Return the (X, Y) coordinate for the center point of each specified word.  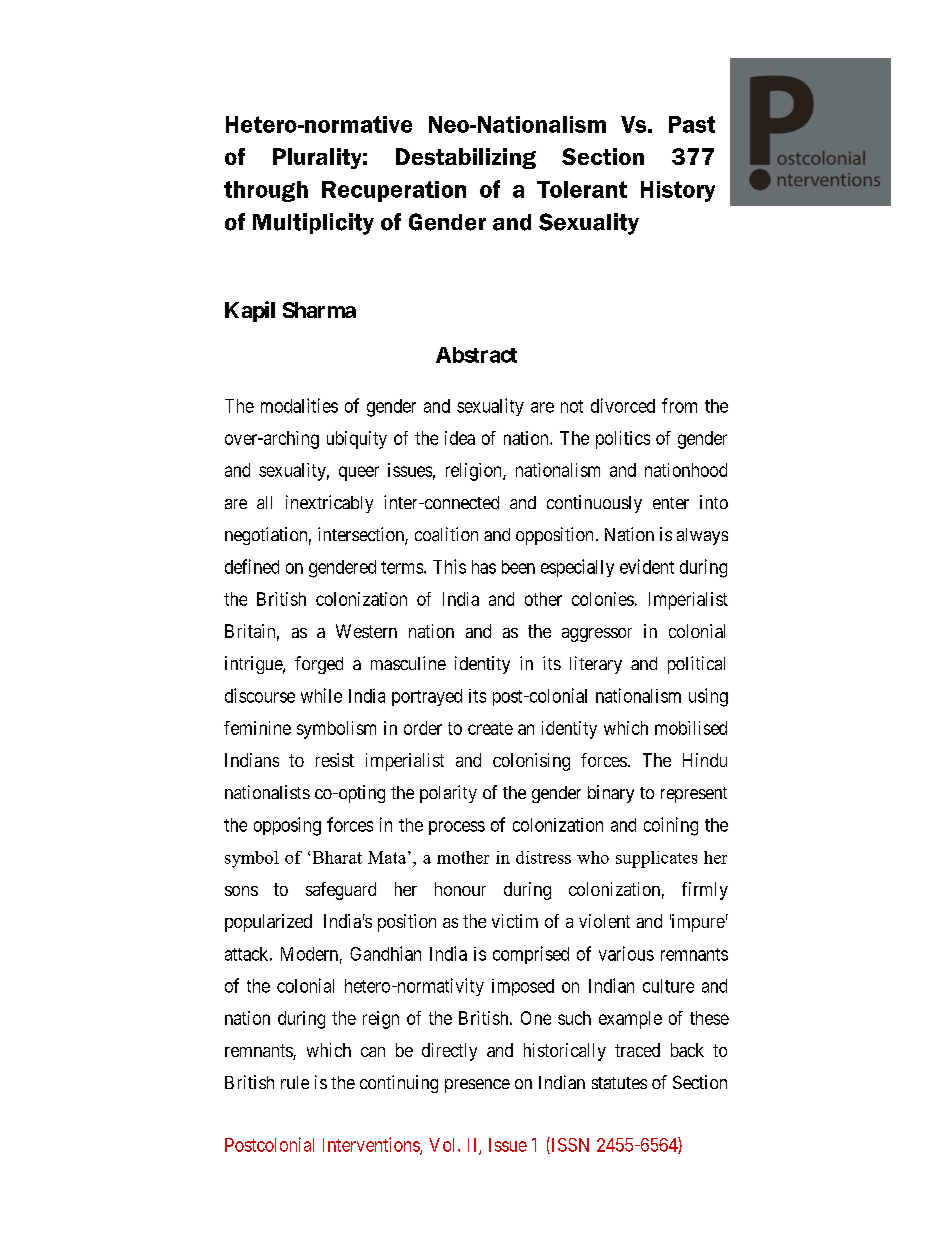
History (678, 191)
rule (295, 1082)
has (484, 567)
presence (477, 1086)
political (696, 665)
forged (319, 665)
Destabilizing (466, 158)
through (266, 191)
